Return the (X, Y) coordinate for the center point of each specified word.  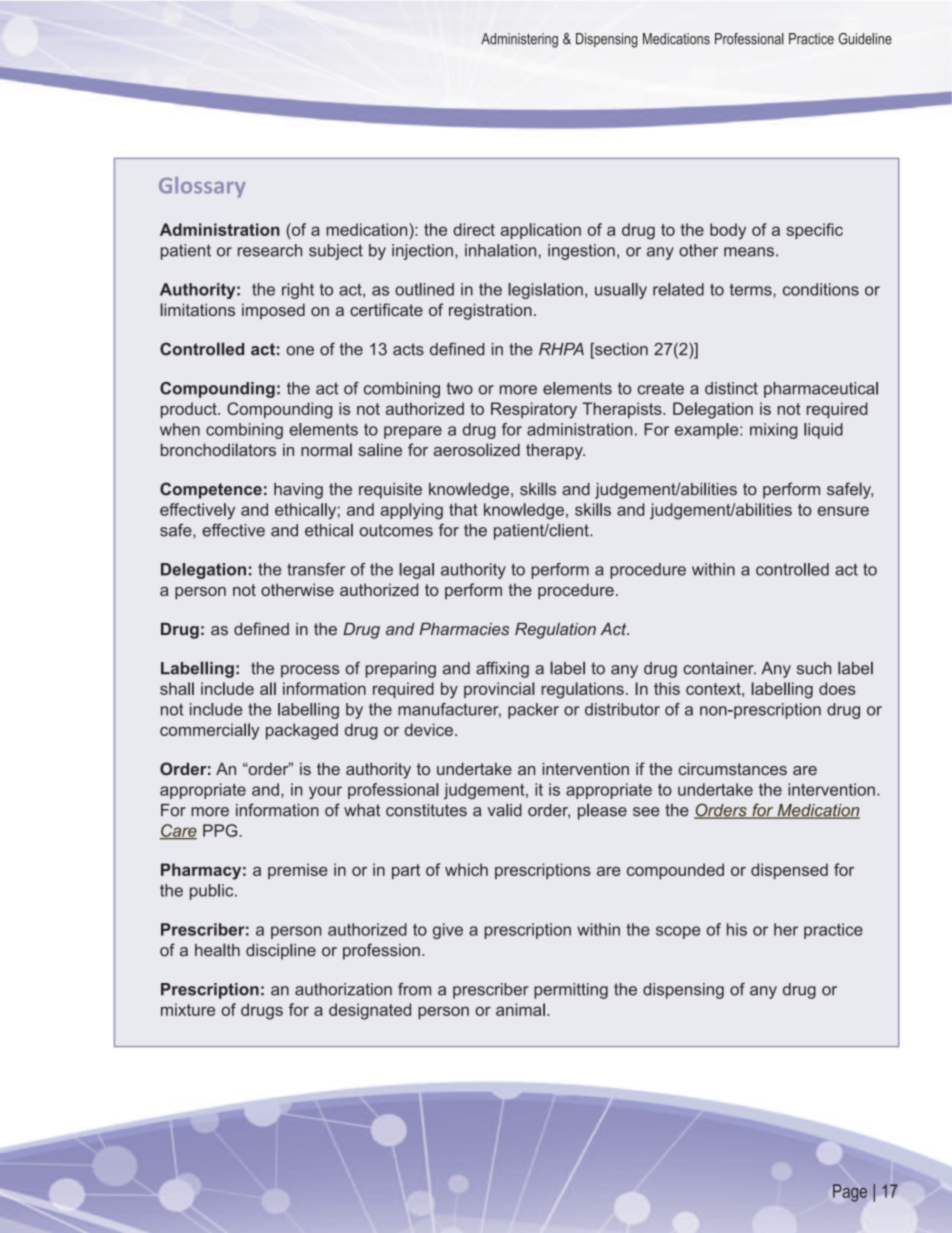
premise (298, 871)
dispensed (789, 871)
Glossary (202, 187)
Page (850, 1193)
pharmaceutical (821, 390)
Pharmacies (464, 629)
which (466, 869)
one (300, 351)
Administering (519, 40)
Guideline (865, 39)
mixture (188, 1009)
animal (520, 1009)
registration (490, 311)
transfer (316, 569)
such (814, 668)
